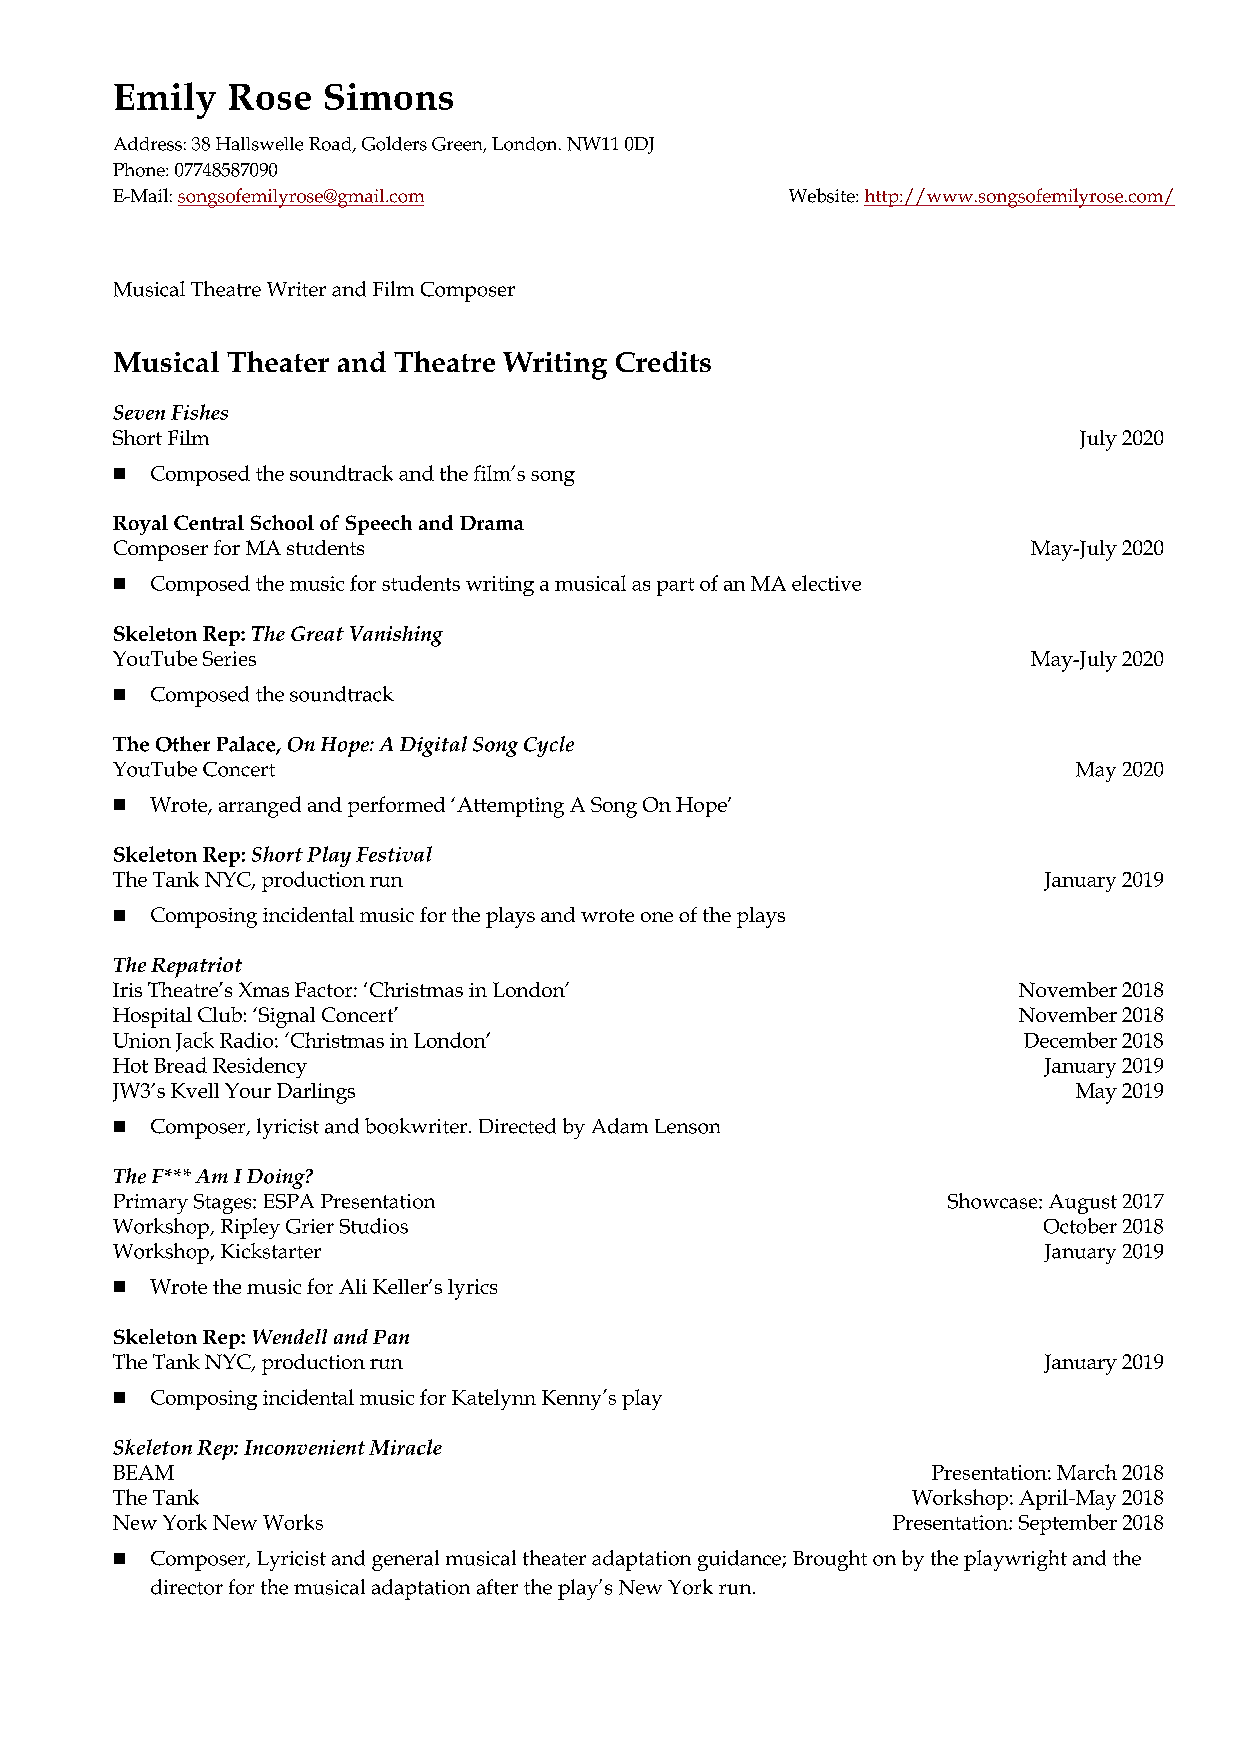 The width and height of the screenshot is (1241, 1756). What do you see at coordinates (823, 195) in the screenshot?
I see `Website` at bounding box center [823, 195].
